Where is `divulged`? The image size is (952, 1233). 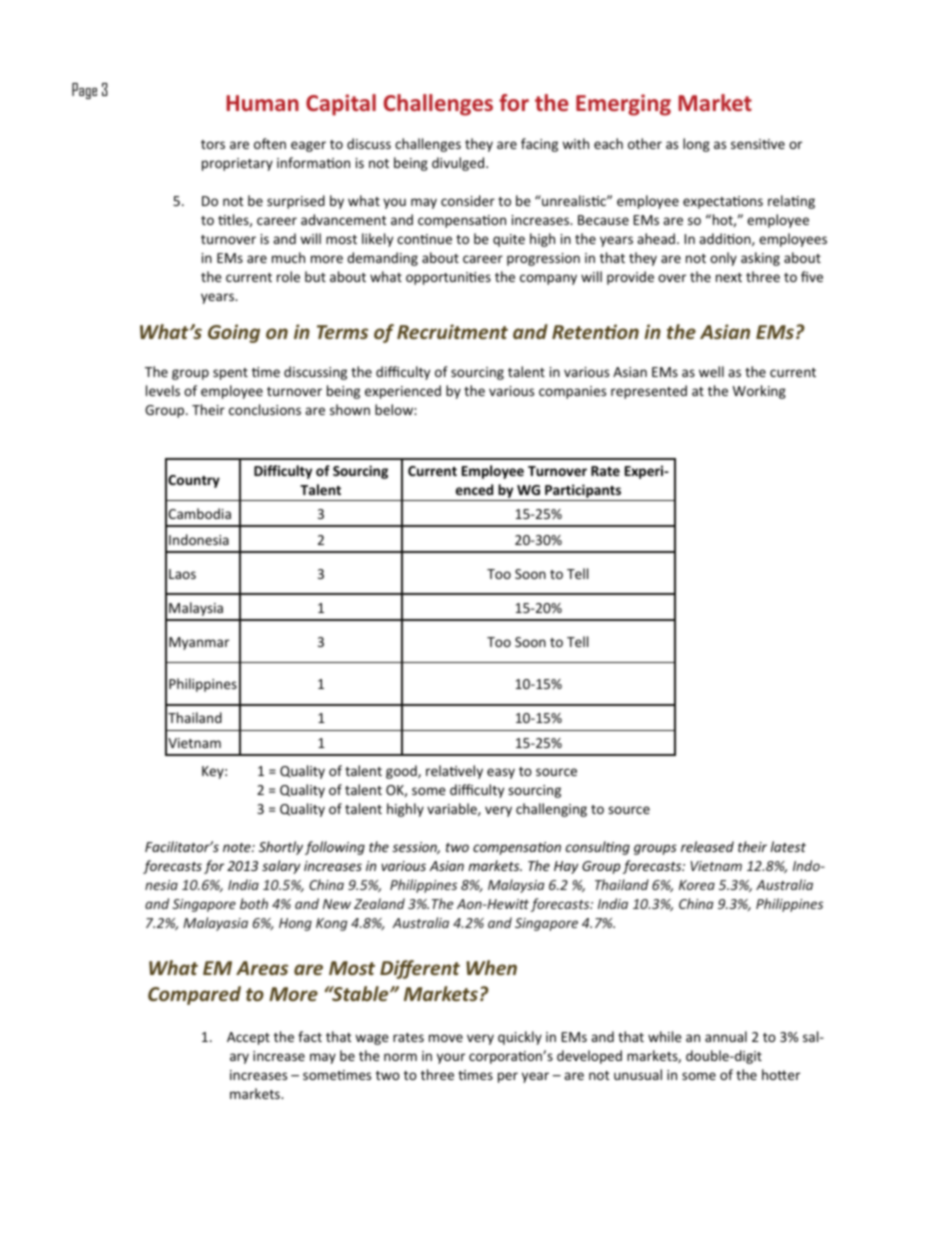
divulged is located at coordinates (459, 164).
